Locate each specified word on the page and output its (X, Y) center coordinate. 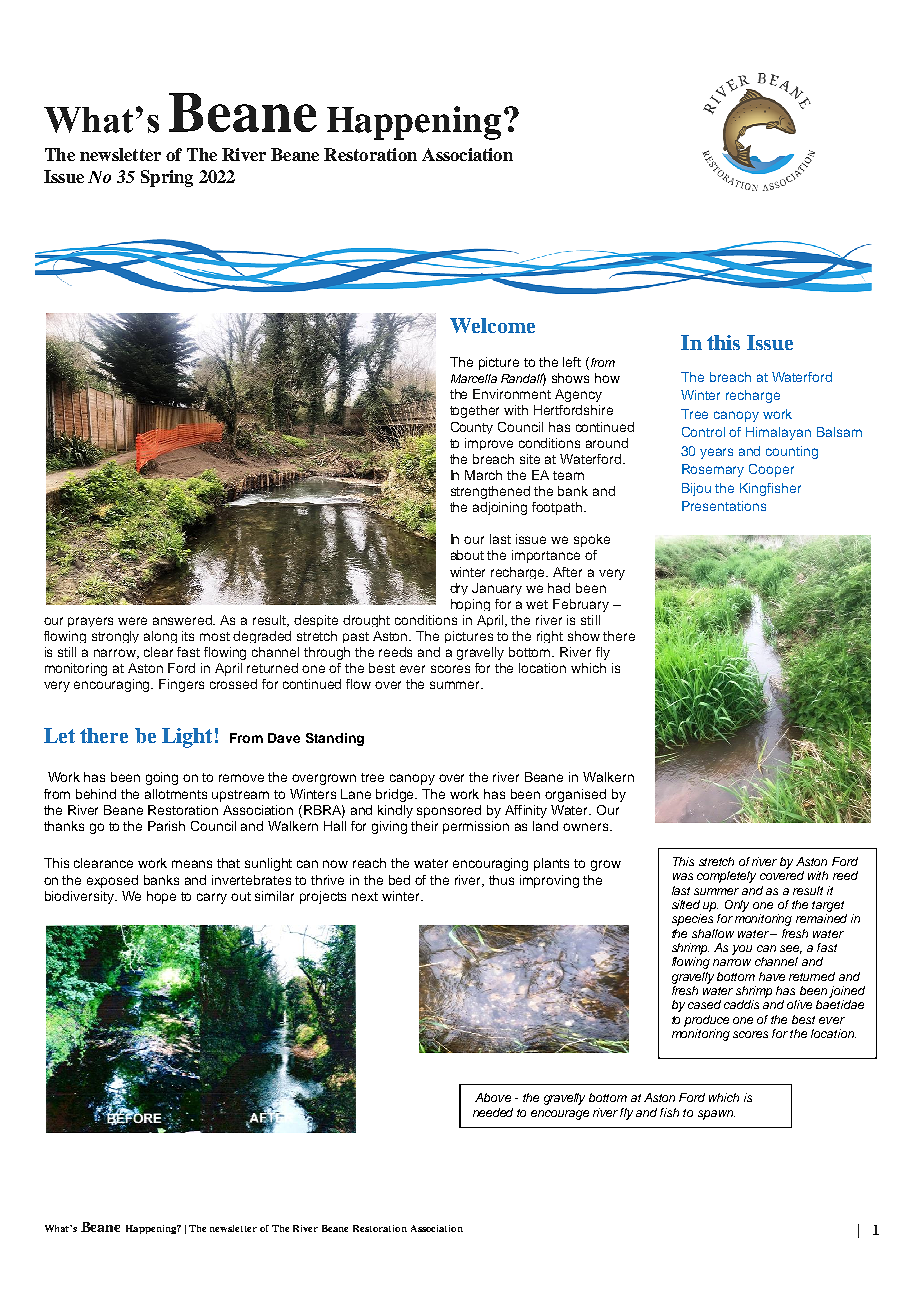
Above (493, 1097)
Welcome (492, 325)
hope (161, 897)
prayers (90, 622)
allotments (176, 794)
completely (726, 877)
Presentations (724, 506)
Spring (167, 178)
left (572, 362)
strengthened (490, 492)
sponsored (449, 811)
